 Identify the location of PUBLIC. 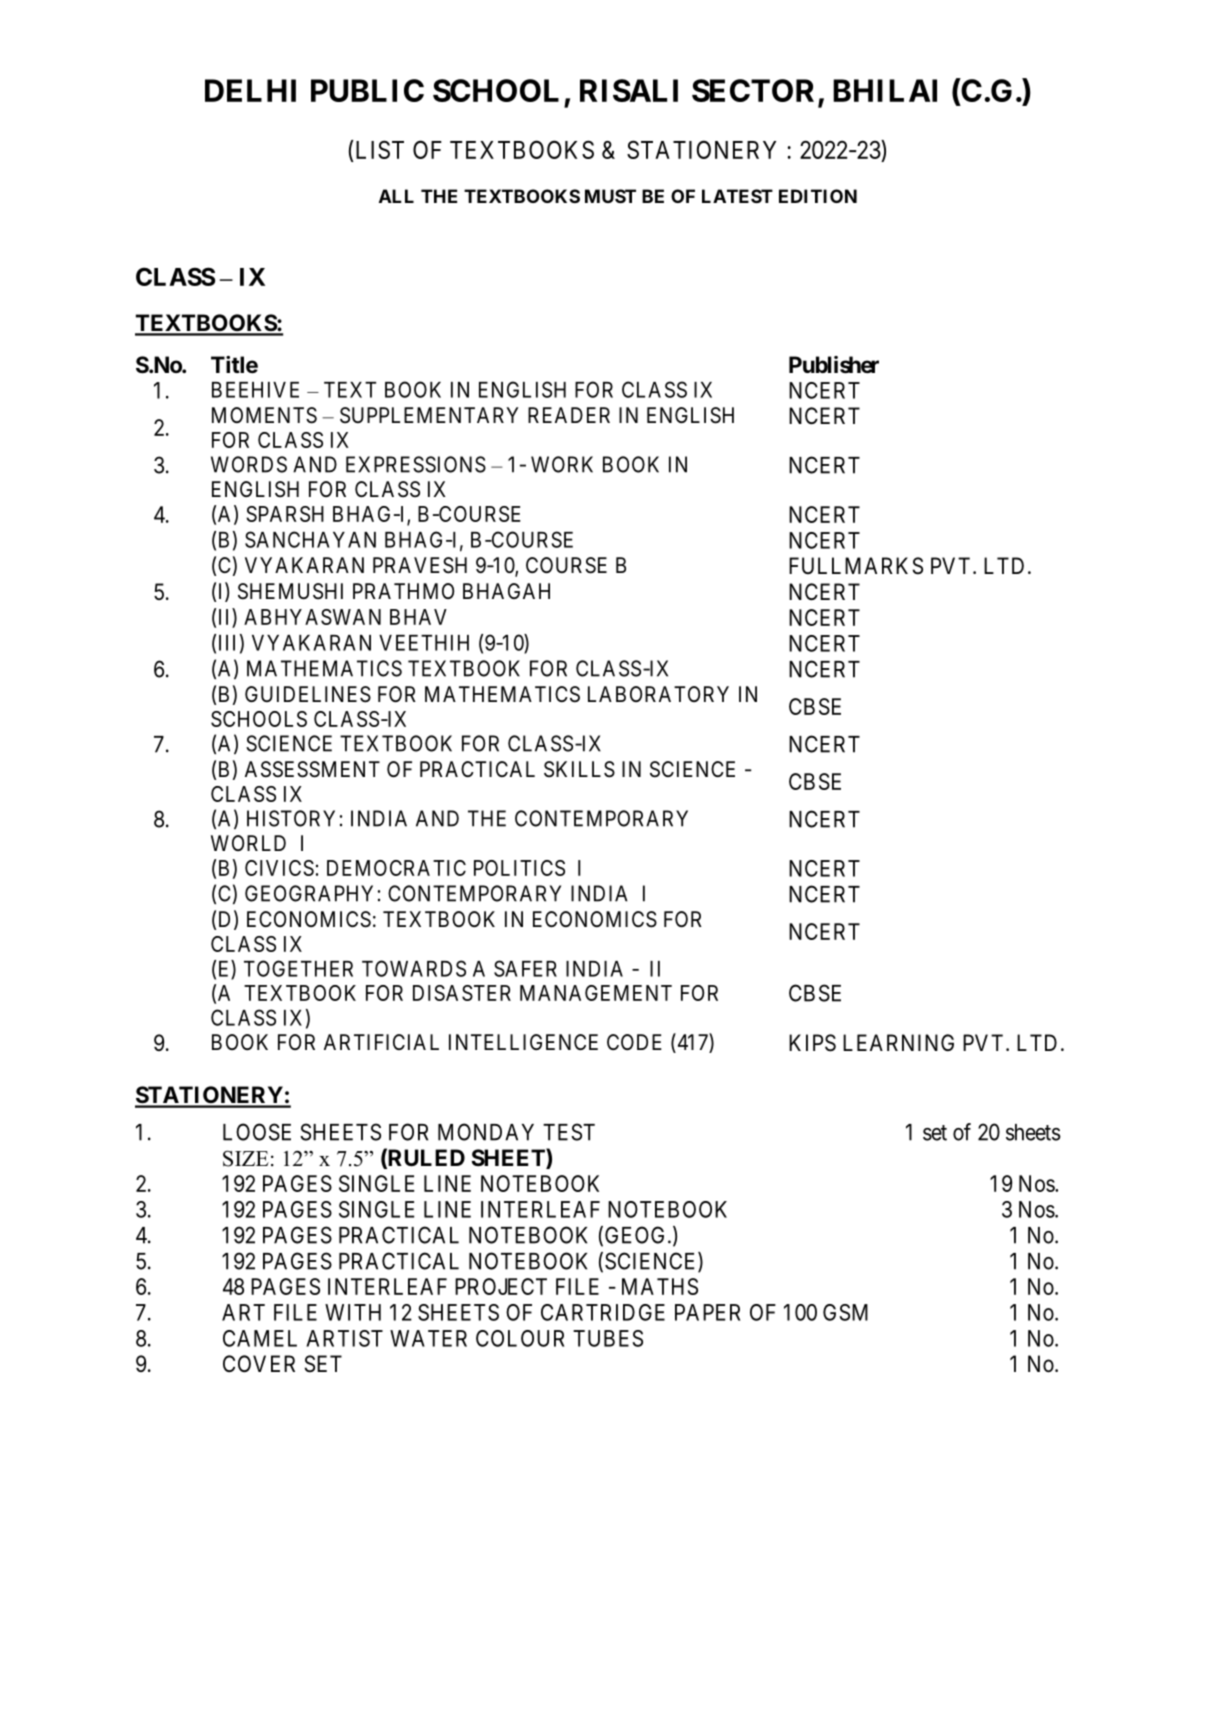
(367, 90).
